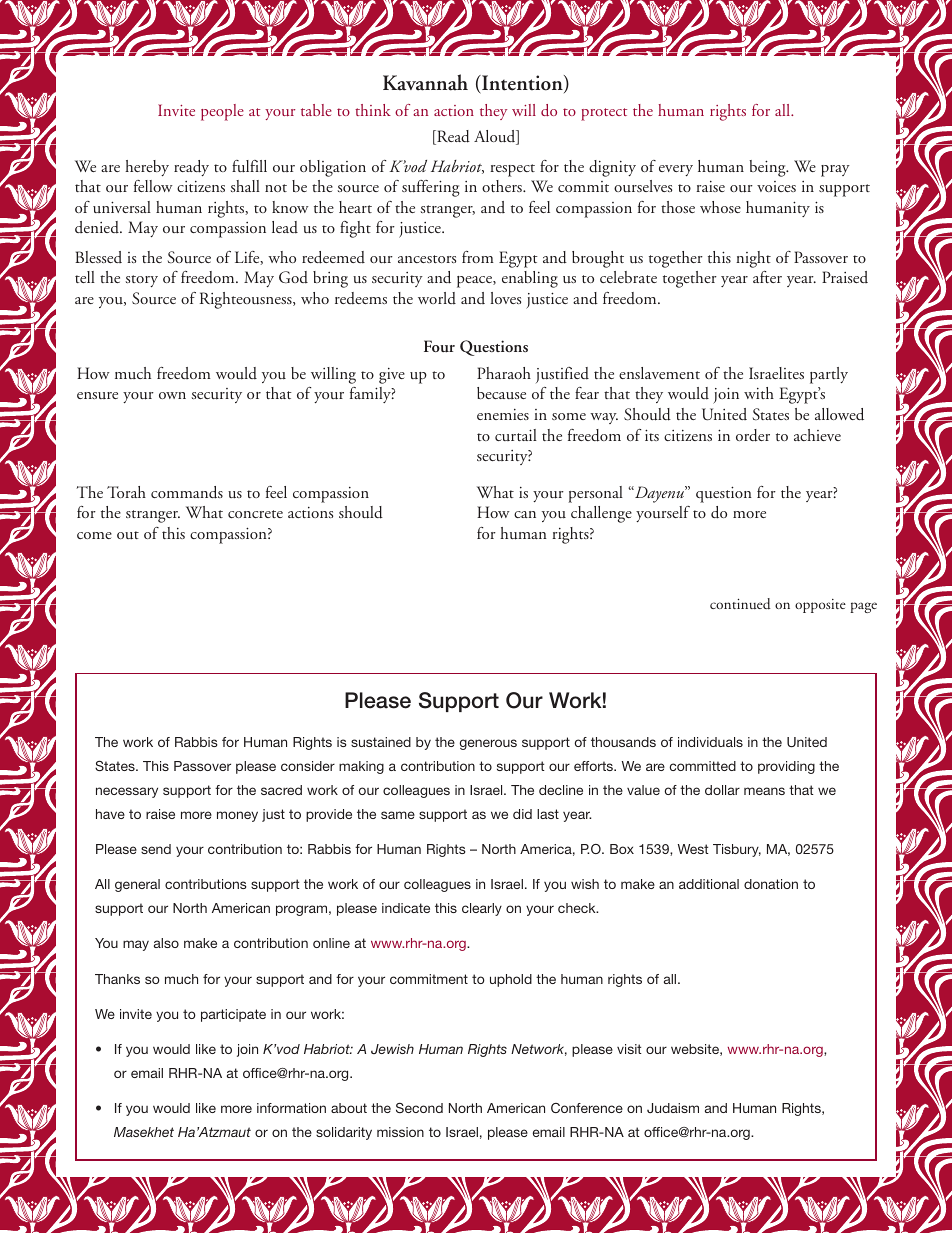 The height and width of the screenshot is (1233, 952). What do you see at coordinates (601, 514) in the screenshot?
I see `challenge` at bounding box center [601, 514].
